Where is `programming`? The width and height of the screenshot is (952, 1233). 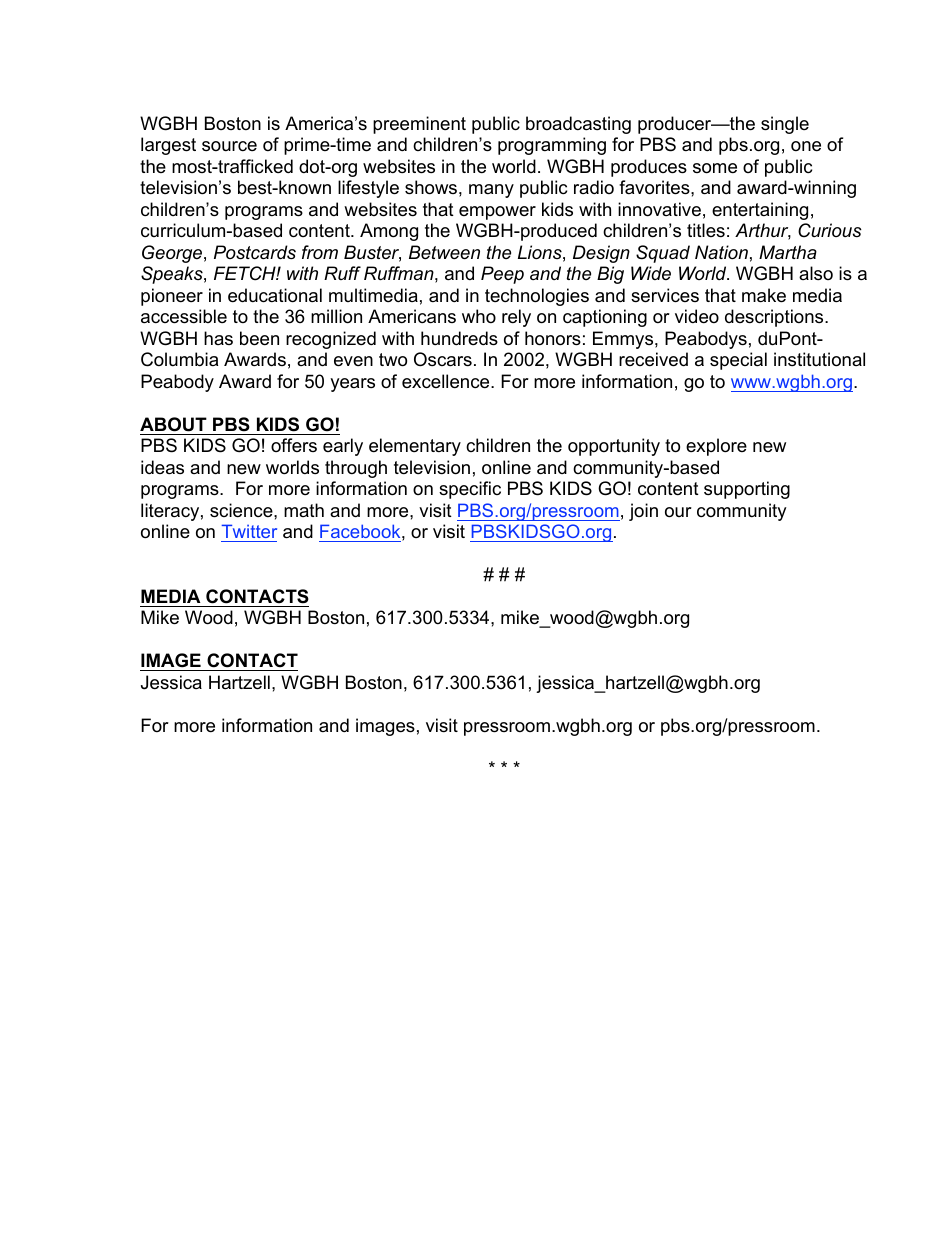 programming is located at coordinates (552, 146).
